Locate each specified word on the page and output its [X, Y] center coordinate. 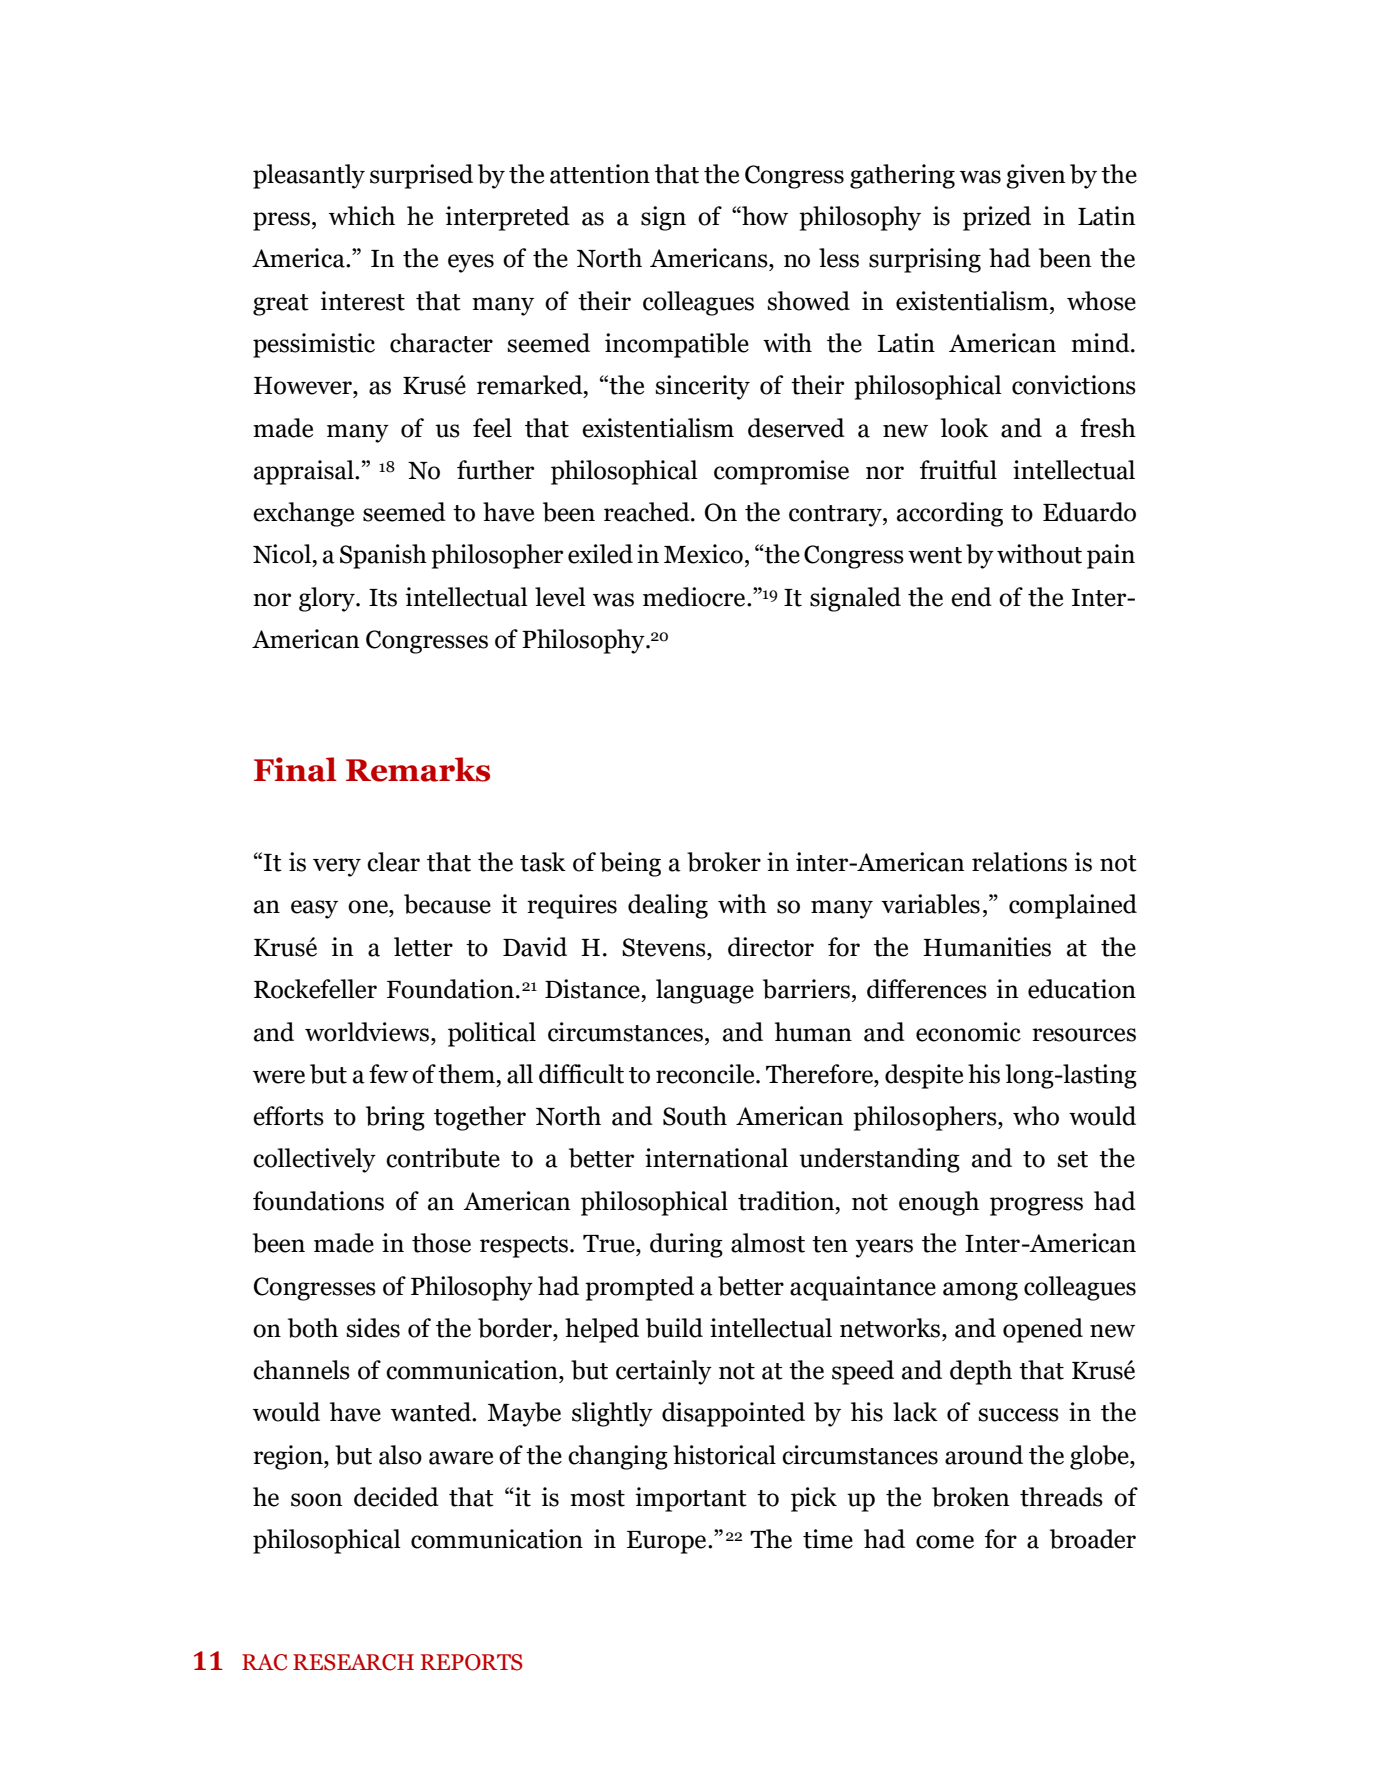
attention [600, 174]
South [695, 1116]
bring [395, 1118]
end [971, 597]
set [1072, 1159]
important [691, 1499]
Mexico [703, 554]
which [362, 216]
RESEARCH [353, 1662]
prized [997, 218]
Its [383, 598]
